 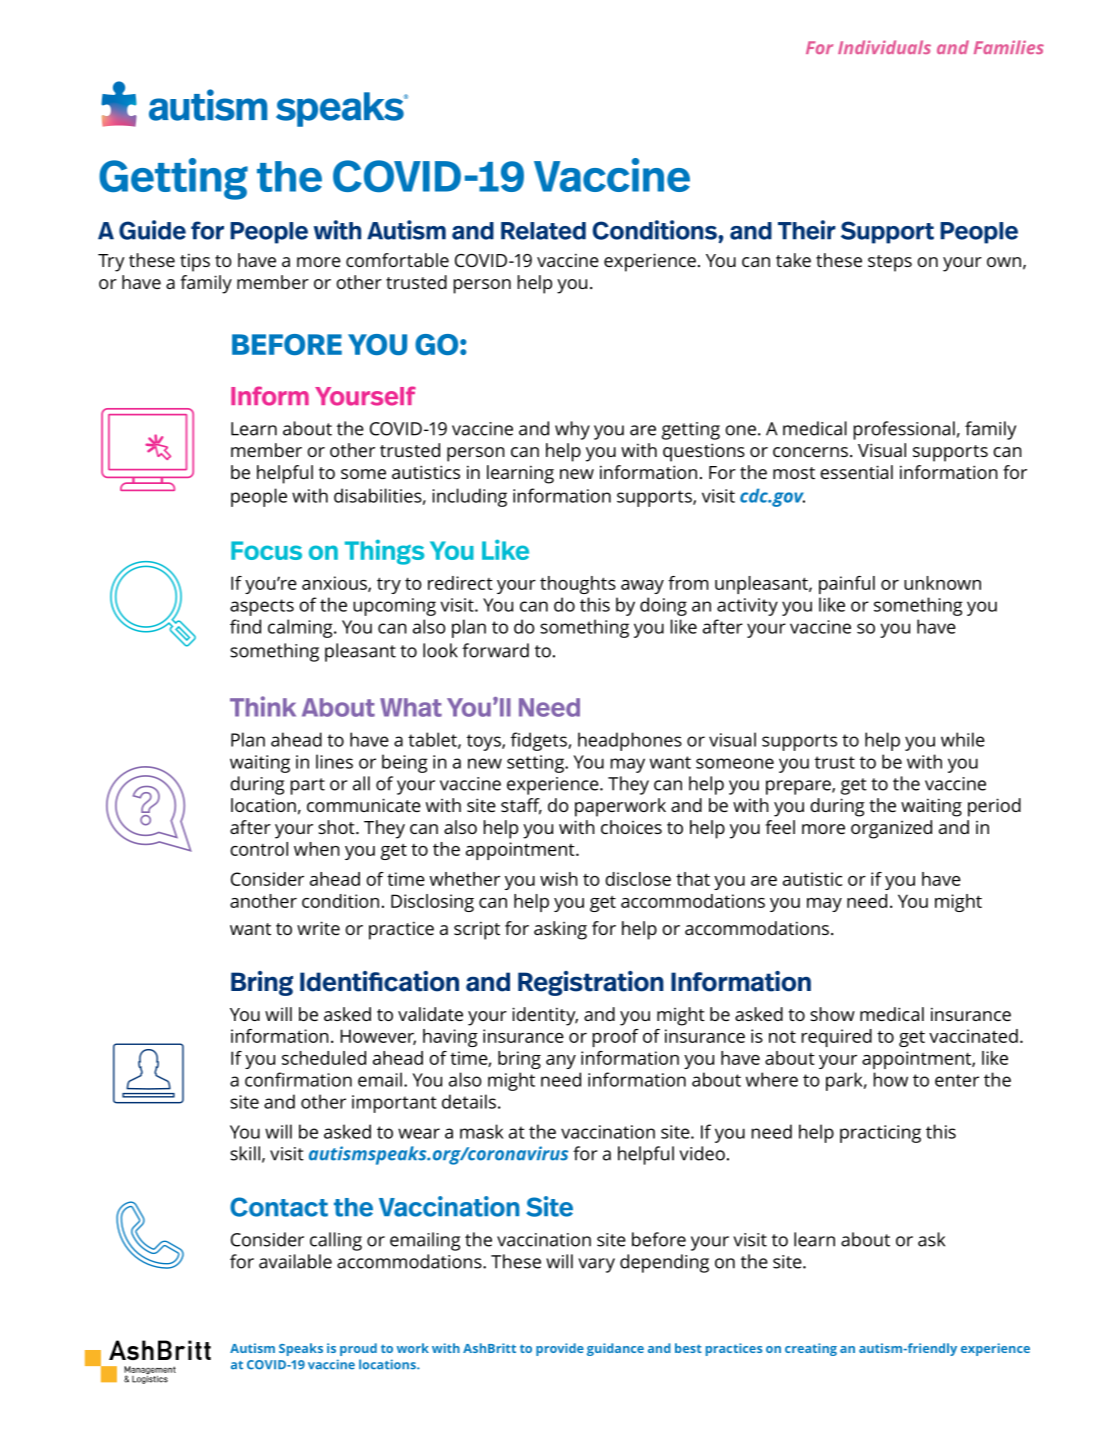 What do you see at coordinates (259, 849) in the document?
I see `control` at bounding box center [259, 849].
